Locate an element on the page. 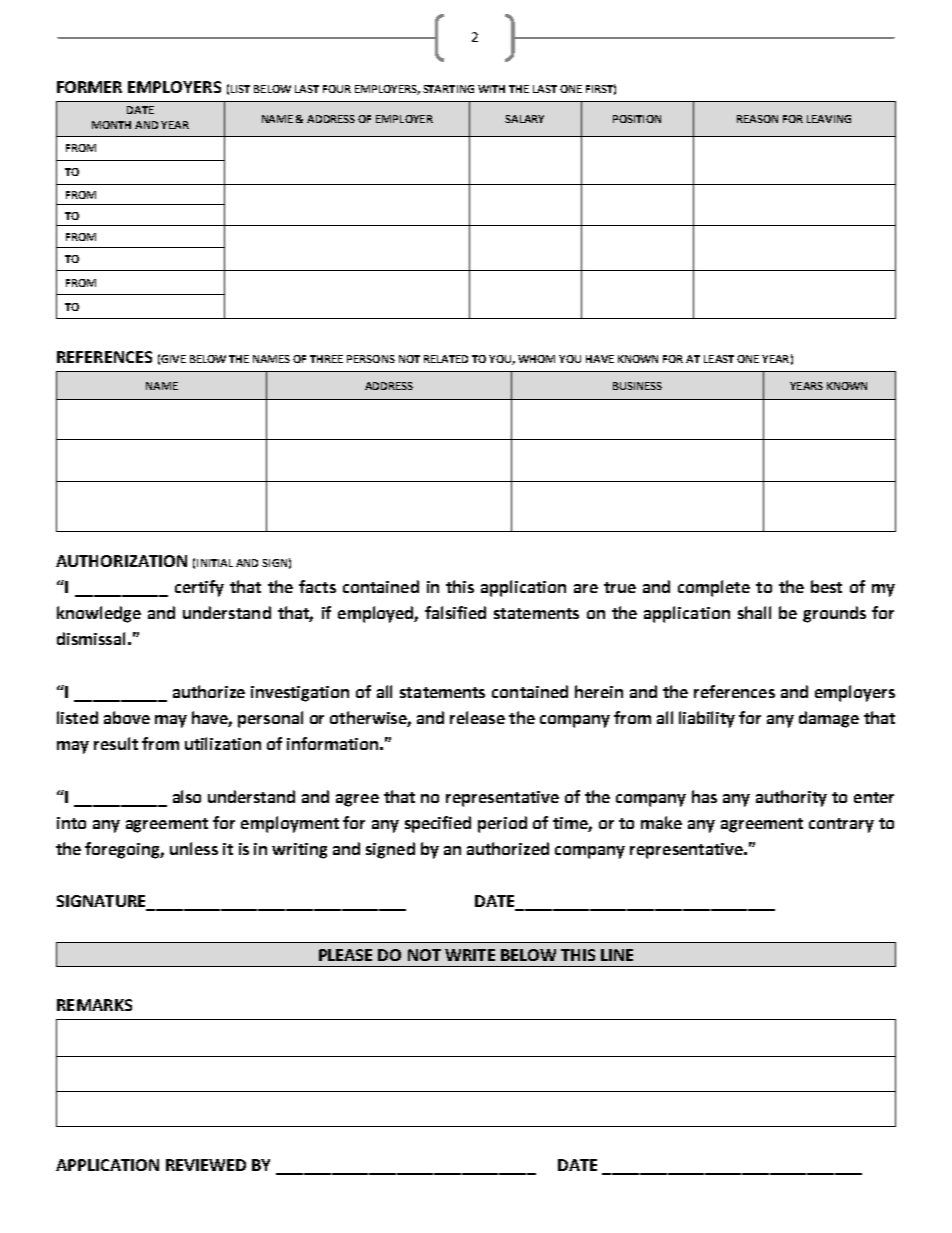  LINE is located at coordinates (617, 955).
